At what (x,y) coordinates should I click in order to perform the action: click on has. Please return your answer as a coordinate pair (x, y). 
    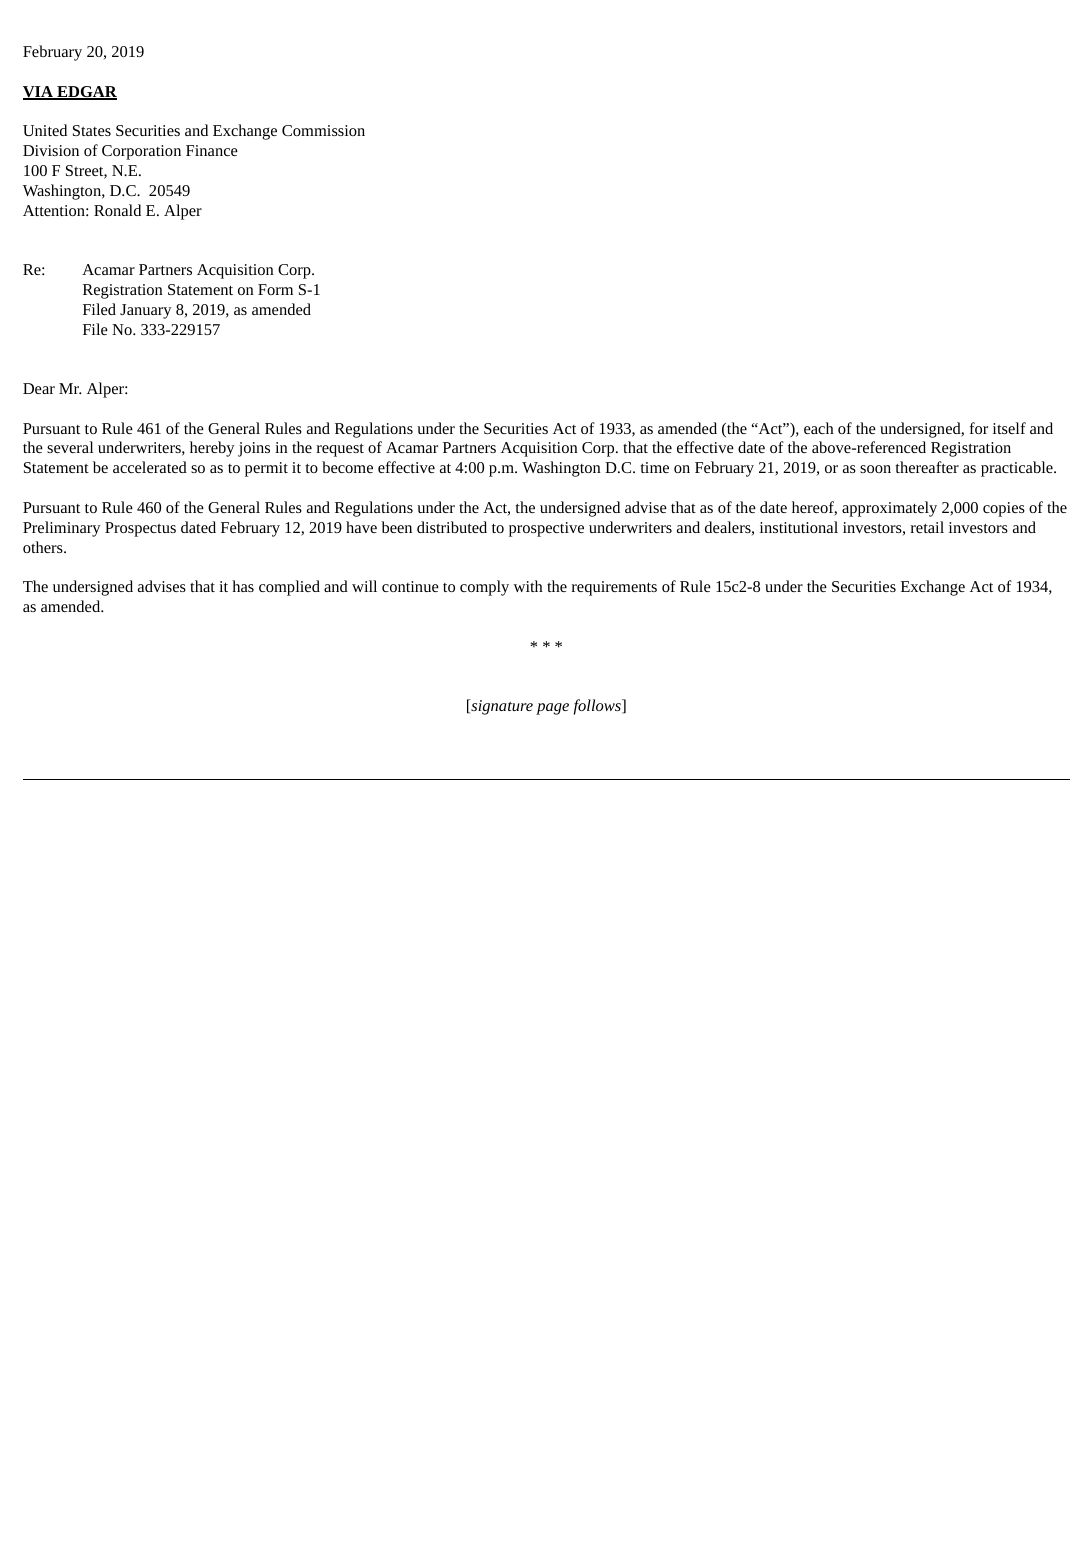
    Looking at the image, I should click on (243, 586).
